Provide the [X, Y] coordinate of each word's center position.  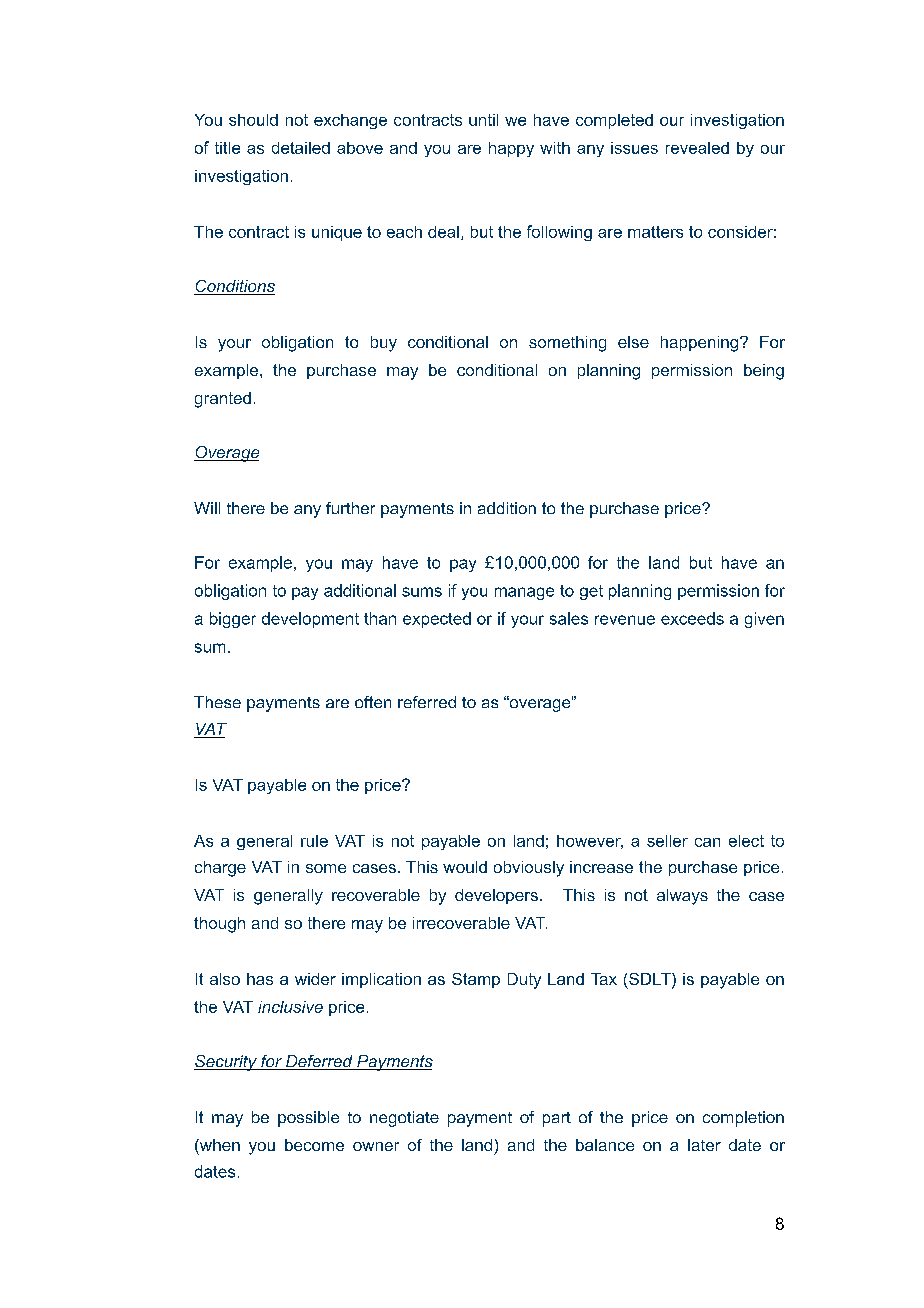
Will [207, 508]
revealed [697, 148]
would [465, 867]
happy [511, 149]
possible [308, 1119]
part [557, 1119]
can [707, 842]
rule [314, 841]
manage [524, 593]
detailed [301, 148]
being [764, 372]
